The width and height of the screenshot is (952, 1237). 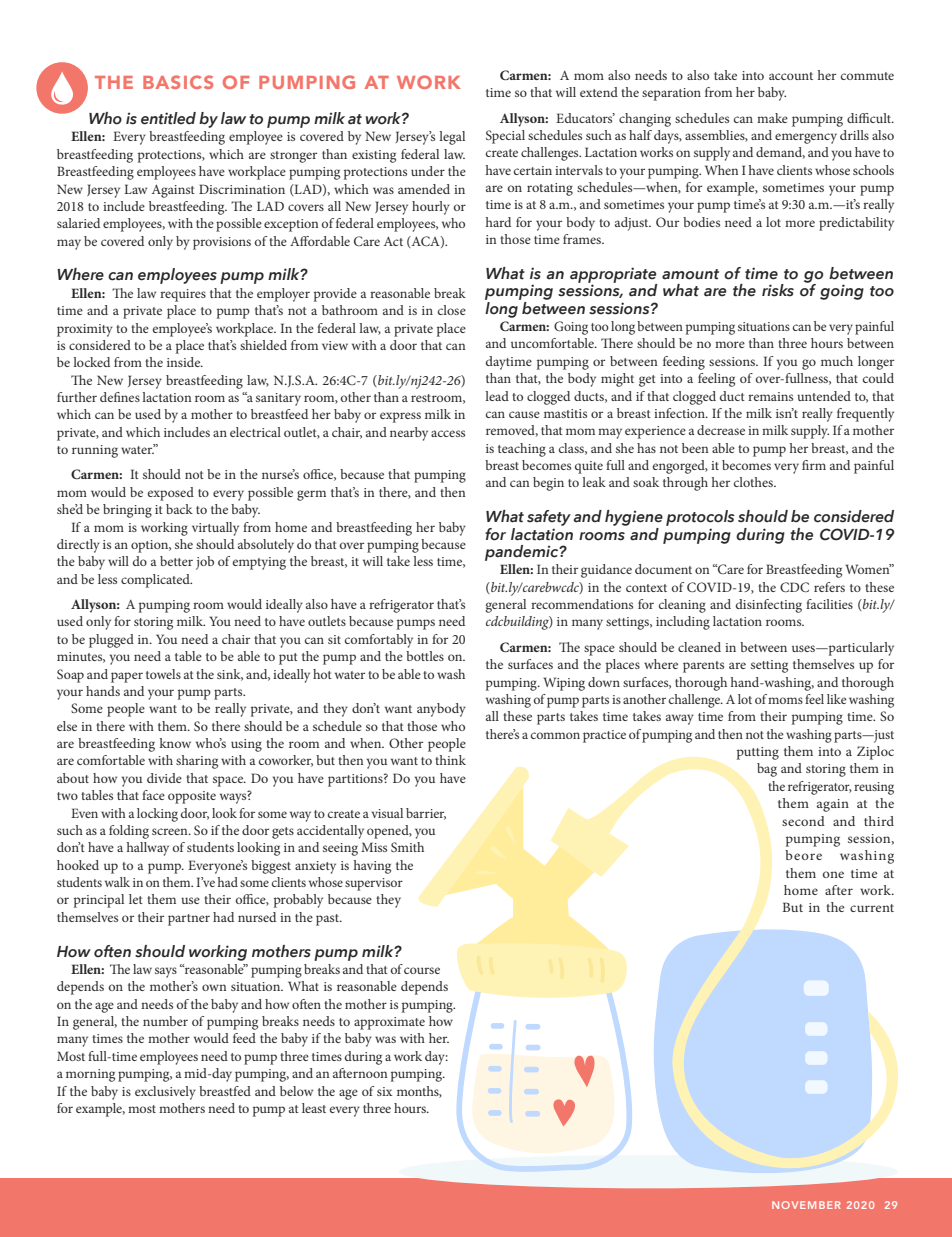 I want to click on make, so click(x=772, y=118).
